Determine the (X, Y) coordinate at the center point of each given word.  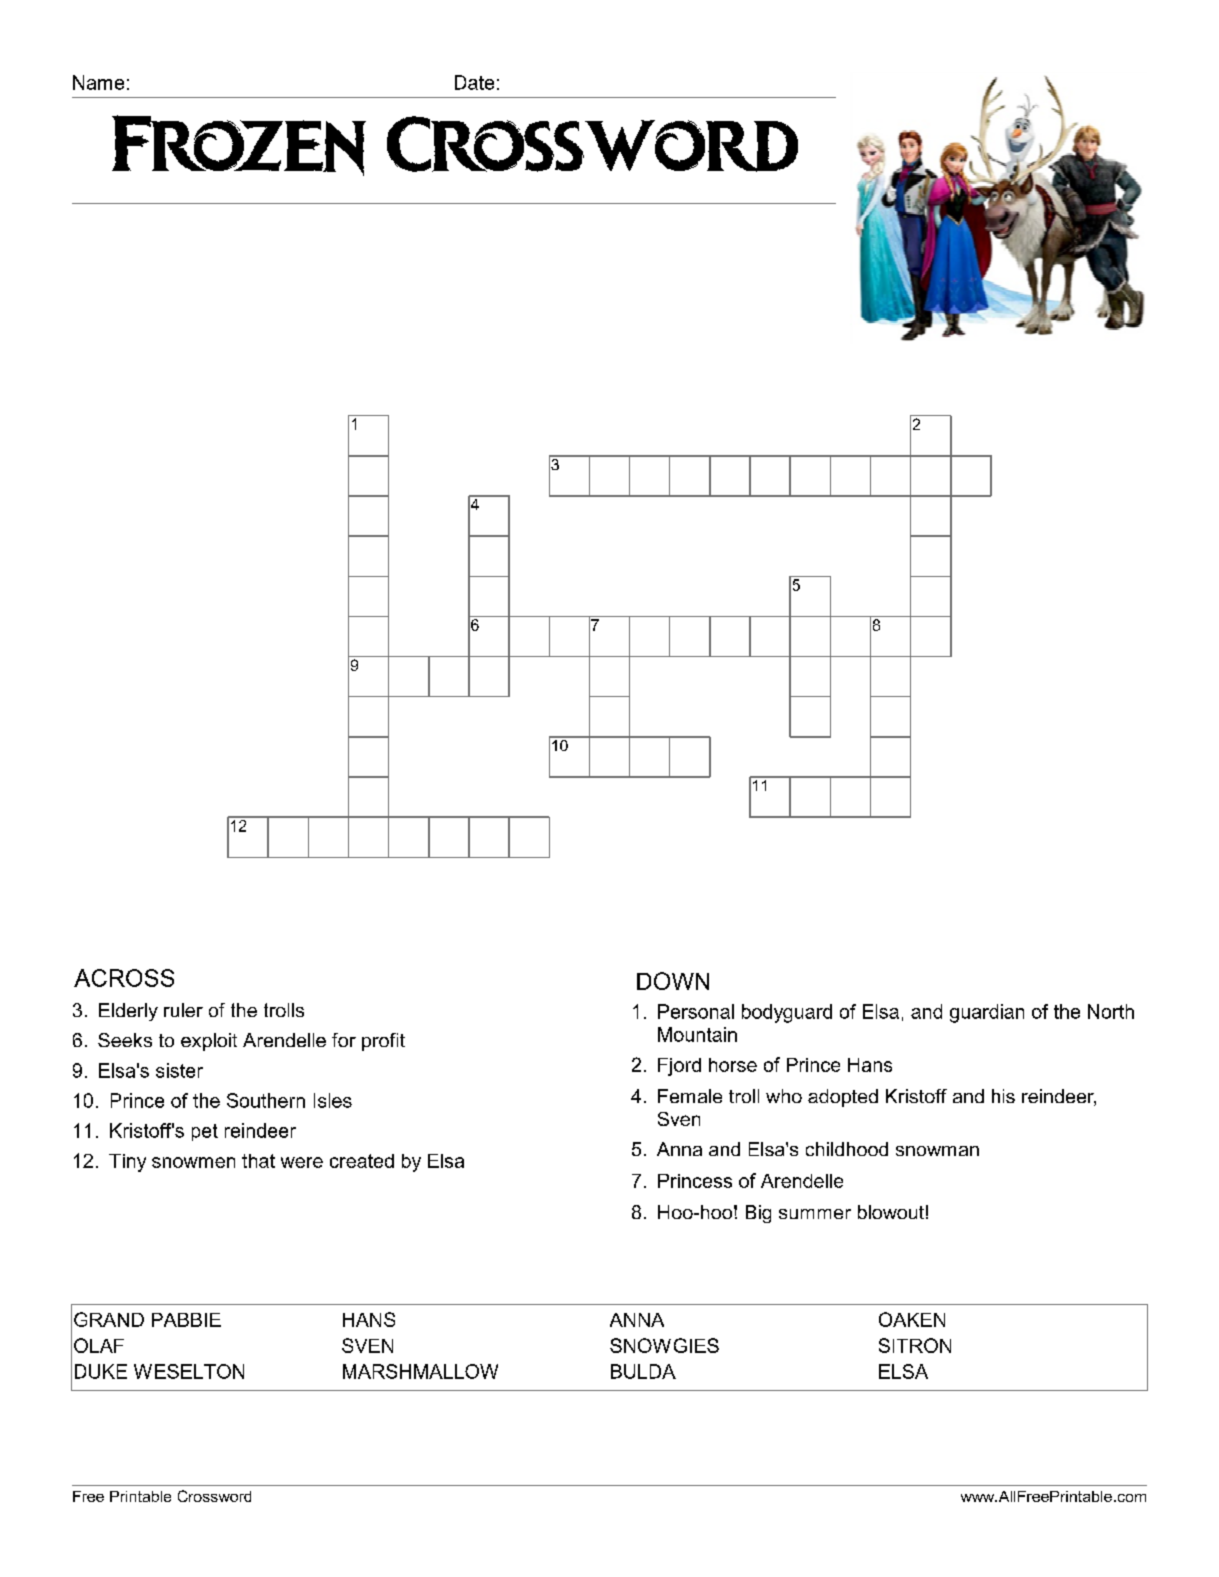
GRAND (109, 1319)
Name (98, 82)
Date (474, 82)
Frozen (239, 145)
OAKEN (912, 1319)
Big (758, 1214)
